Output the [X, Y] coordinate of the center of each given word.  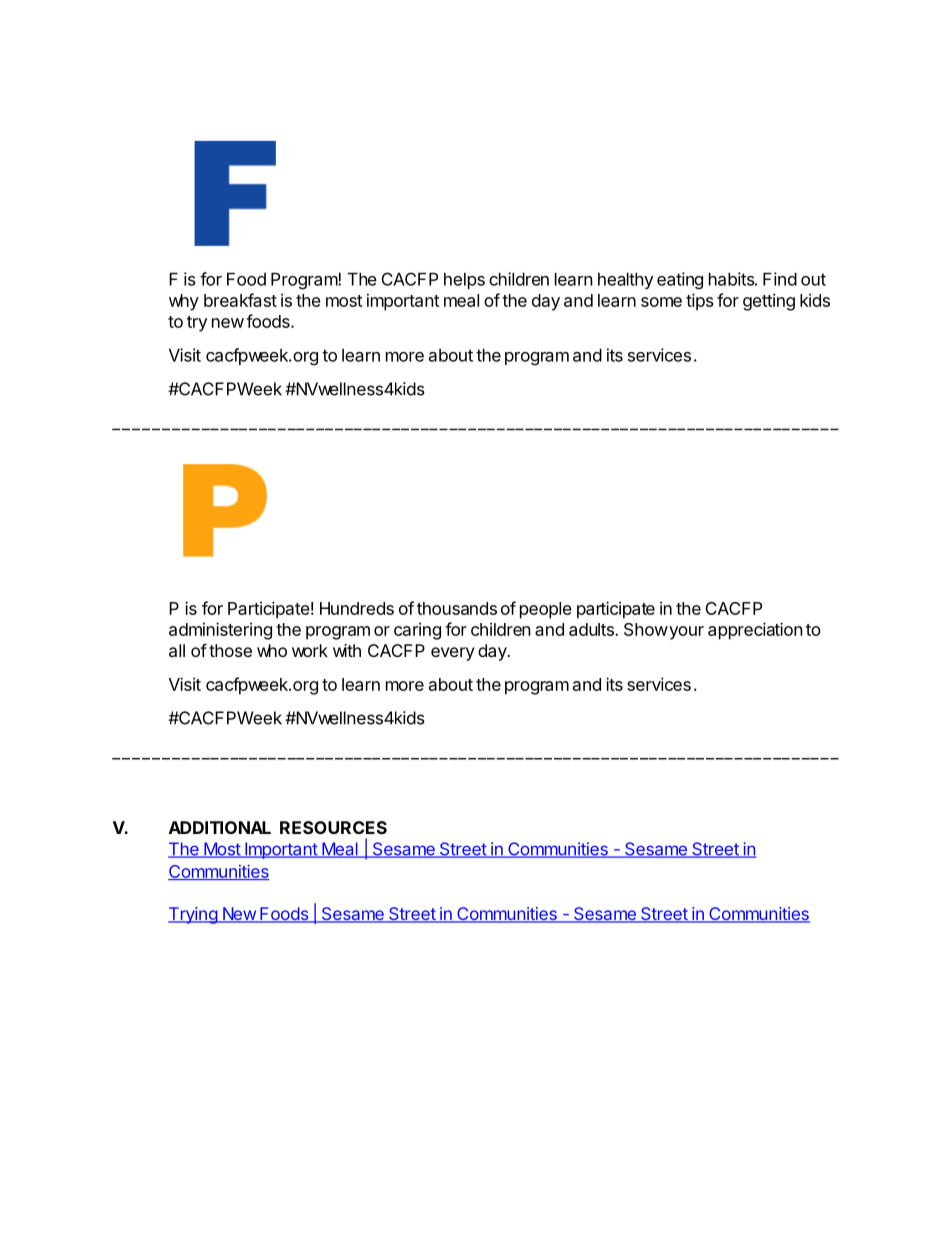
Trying [193, 915]
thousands [457, 608]
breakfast [240, 300]
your [685, 633]
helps [464, 281]
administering [220, 631]
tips [700, 302]
